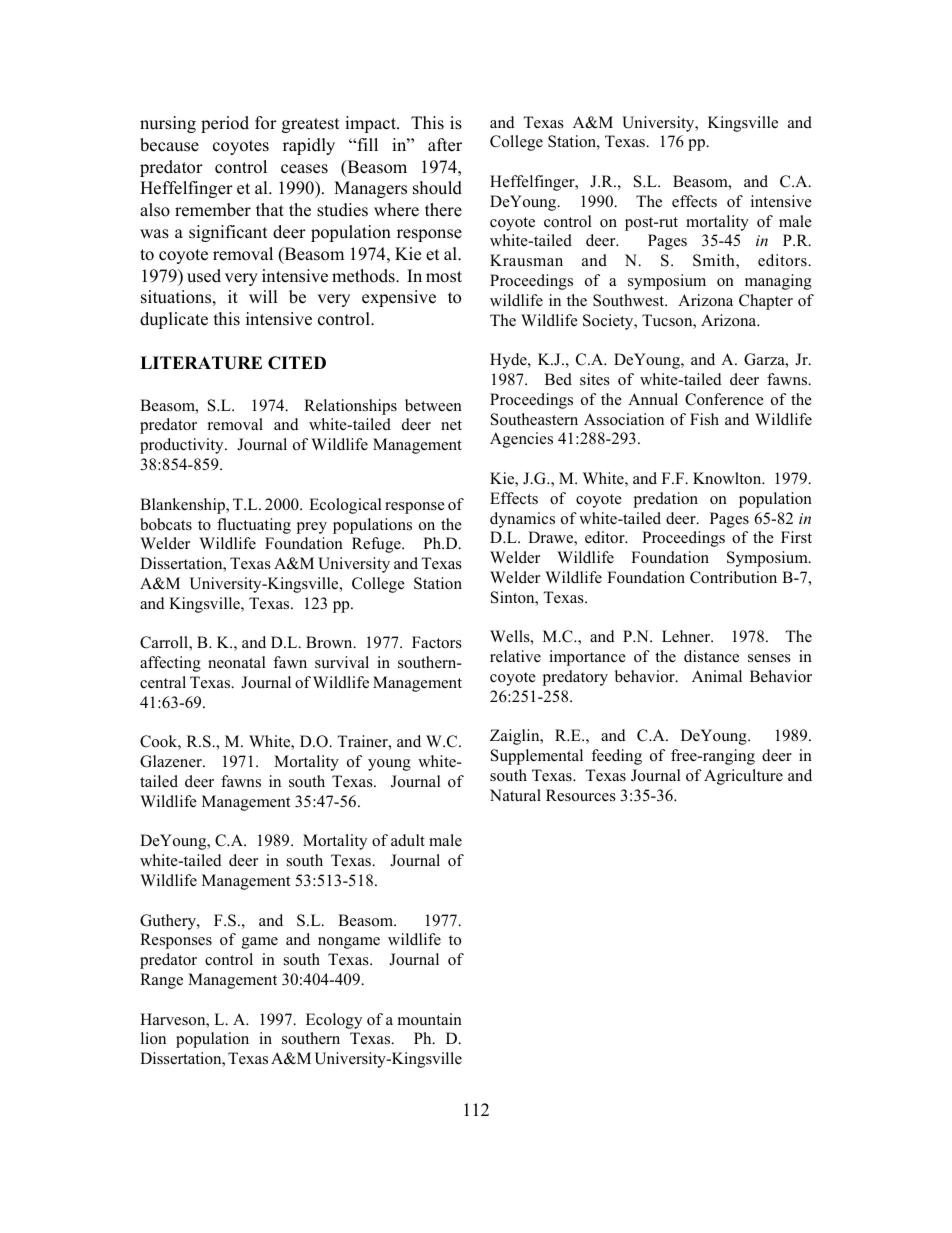 This document has width=952, height=1233. Describe the element at coordinates (509, 361) in the document. I see `Hyde` at that location.
